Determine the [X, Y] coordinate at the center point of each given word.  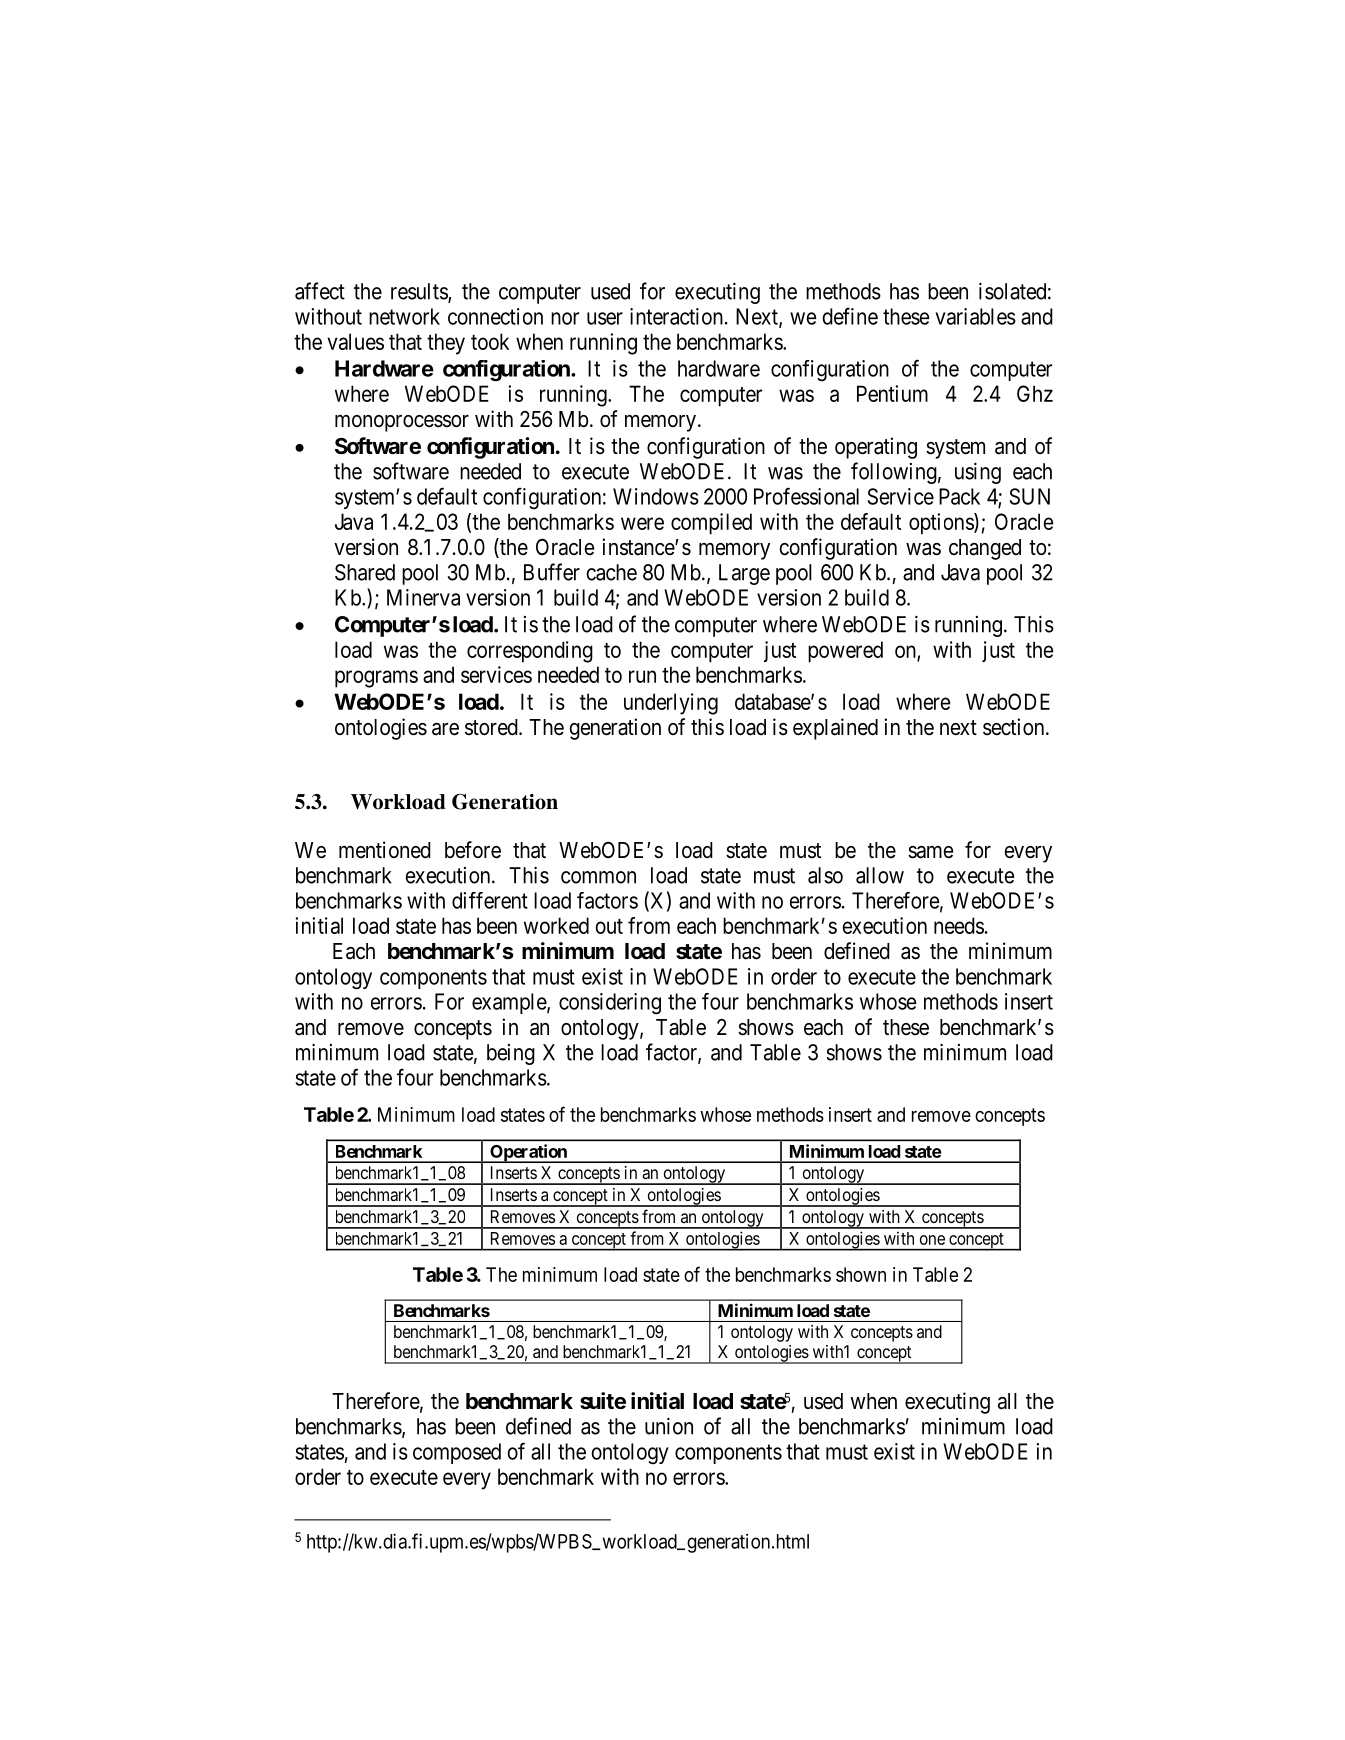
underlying [671, 704]
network [404, 316]
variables [975, 316]
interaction [676, 316]
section [1015, 727]
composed [457, 1453]
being [511, 1054]
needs [959, 925]
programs [376, 679]
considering [610, 1004]
